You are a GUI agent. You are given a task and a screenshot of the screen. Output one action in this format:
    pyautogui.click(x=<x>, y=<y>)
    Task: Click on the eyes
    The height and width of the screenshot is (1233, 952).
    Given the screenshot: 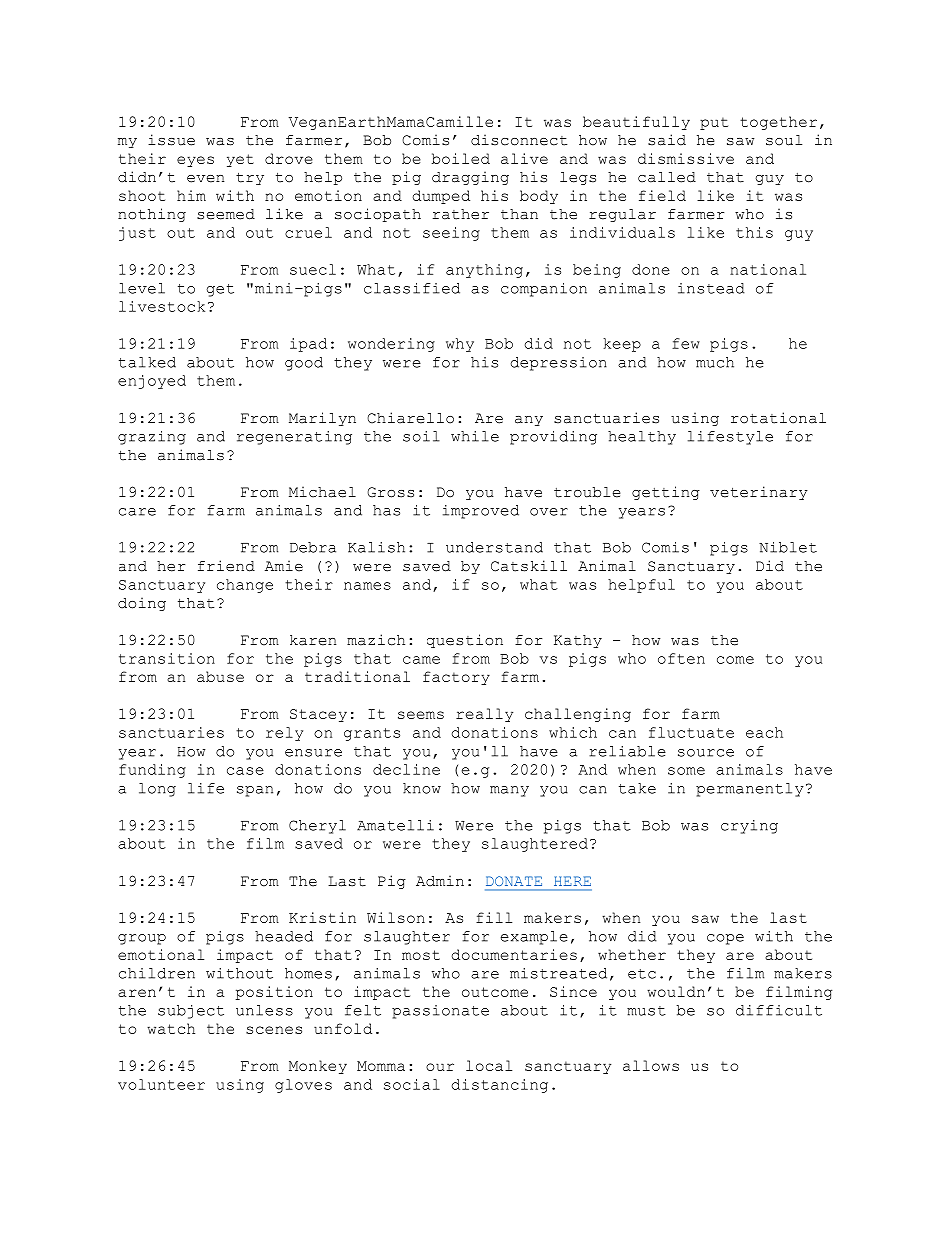 What is the action you would take?
    pyautogui.click(x=195, y=161)
